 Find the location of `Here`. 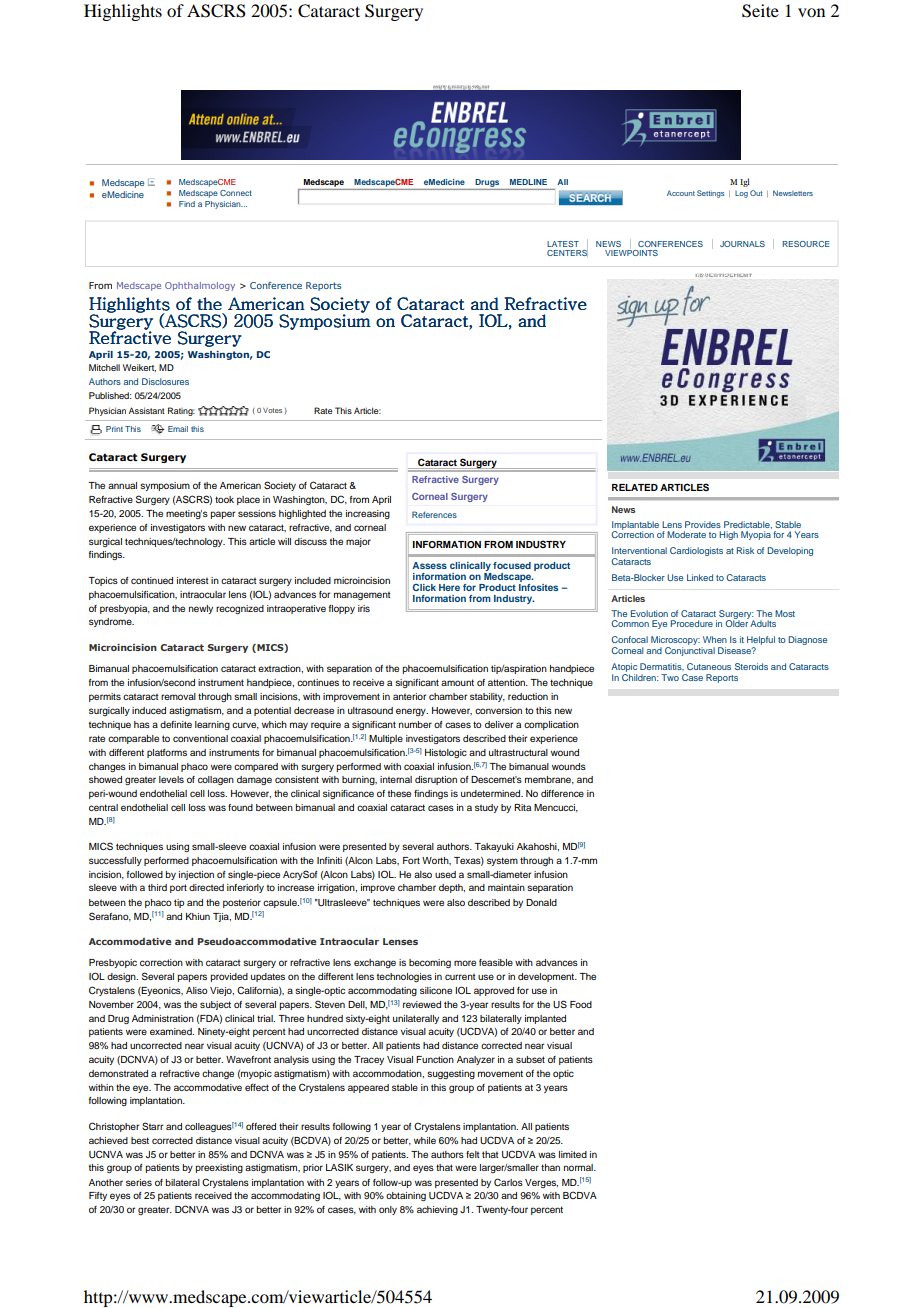

Here is located at coordinates (449, 587).
